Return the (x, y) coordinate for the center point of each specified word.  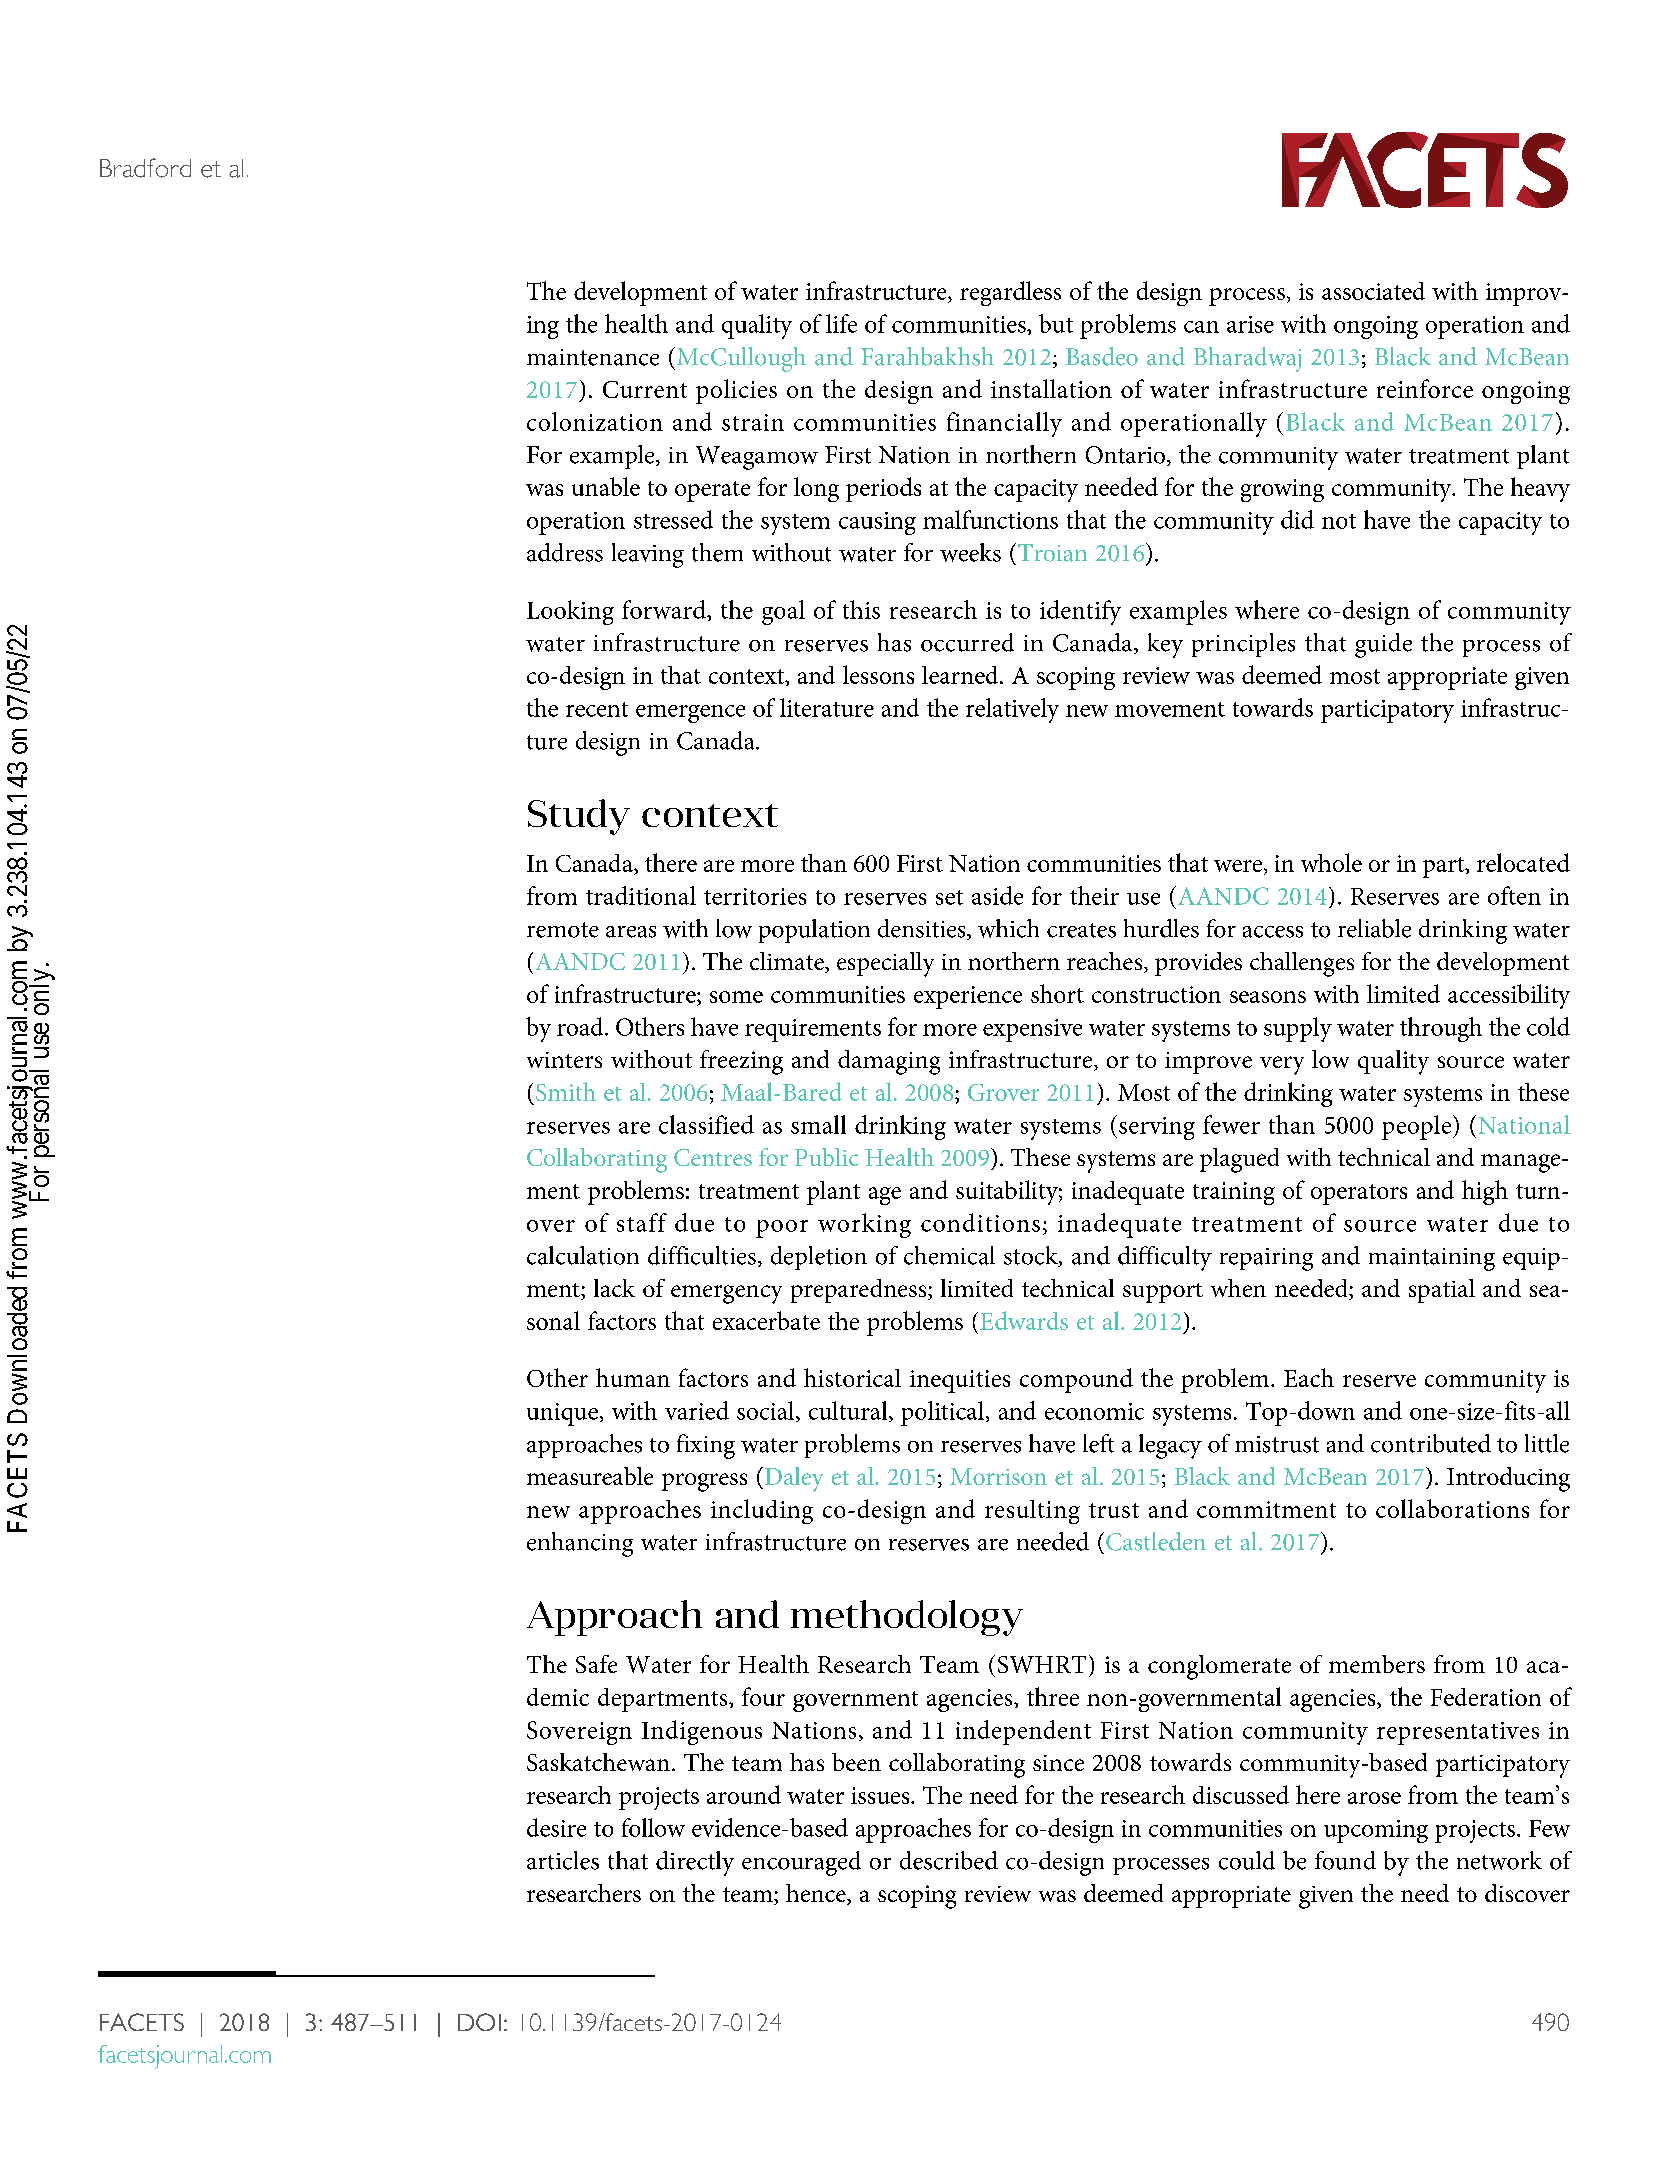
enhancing (580, 1544)
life (841, 323)
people (1416, 1127)
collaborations (1452, 1508)
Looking (570, 612)
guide (1383, 645)
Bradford (145, 168)
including (762, 1511)
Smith (566, 1091)
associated (1373, 291)
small (818, 1124)
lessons (878, 674)
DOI (479, 2022)
